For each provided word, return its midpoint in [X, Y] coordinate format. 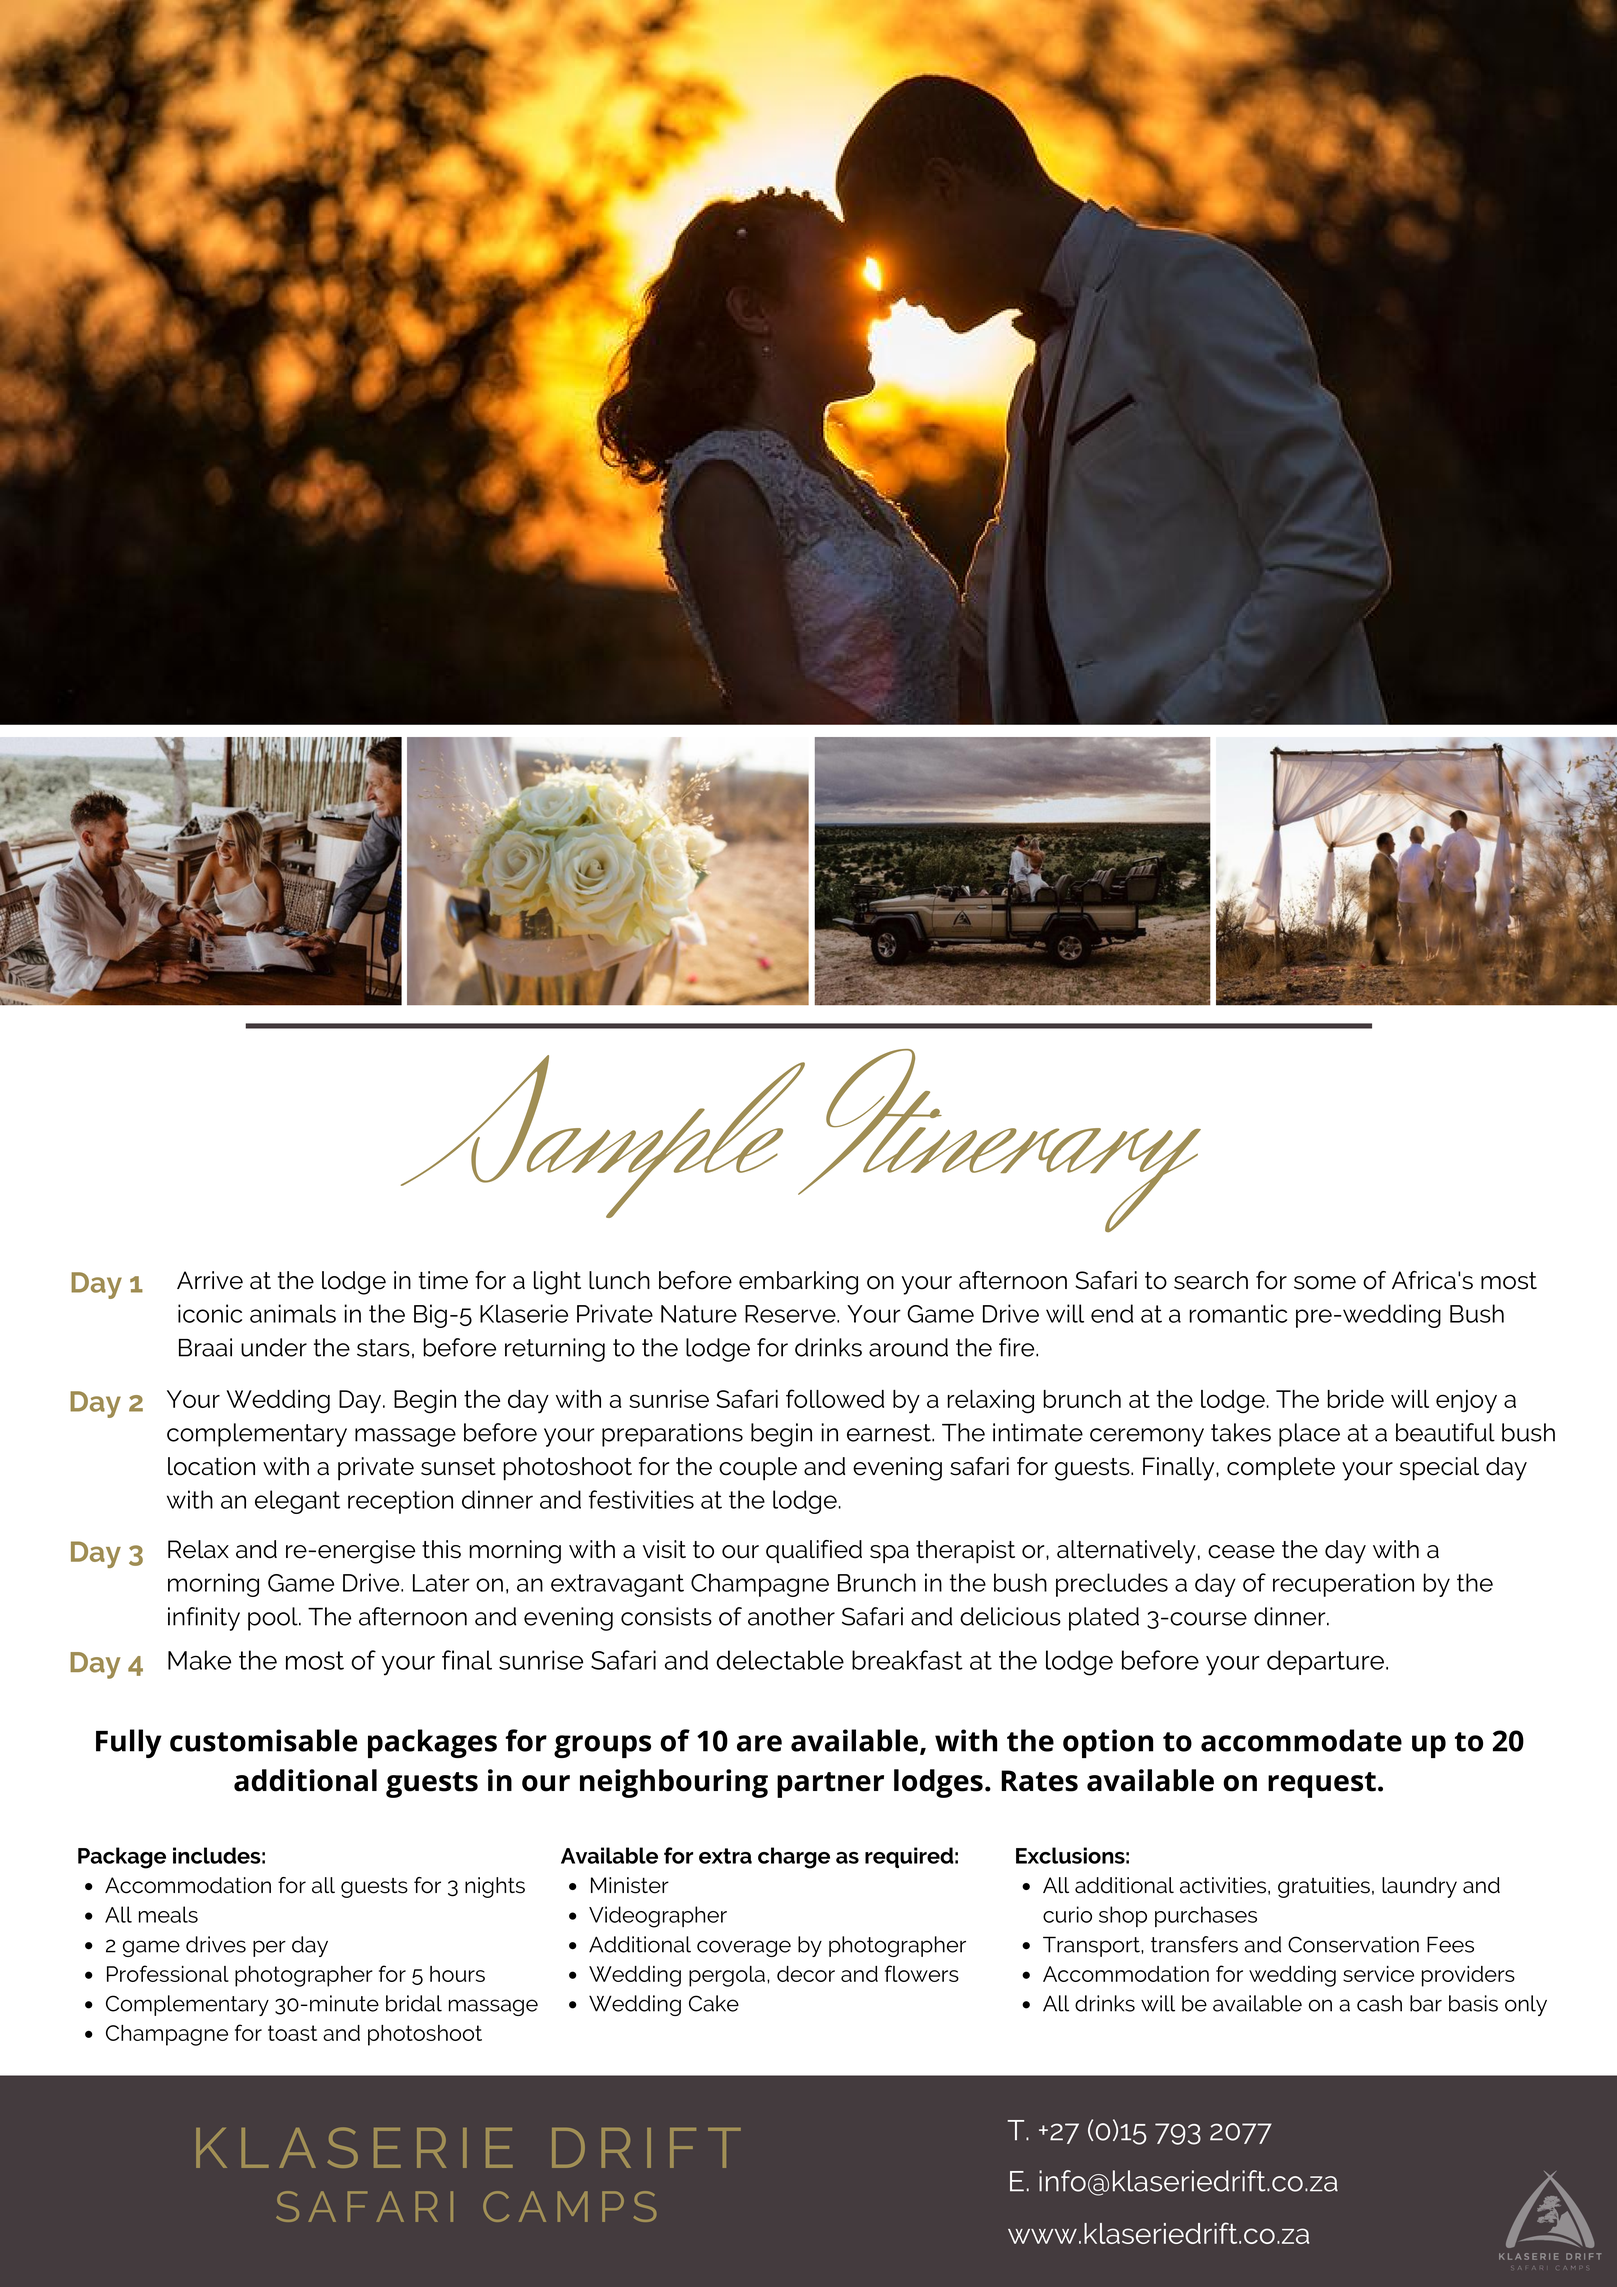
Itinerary [998, 1140]
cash [1379, 2003]
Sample [604, 1136]
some [1325, 1283]
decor [806, 1974]
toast [292, 2033]
